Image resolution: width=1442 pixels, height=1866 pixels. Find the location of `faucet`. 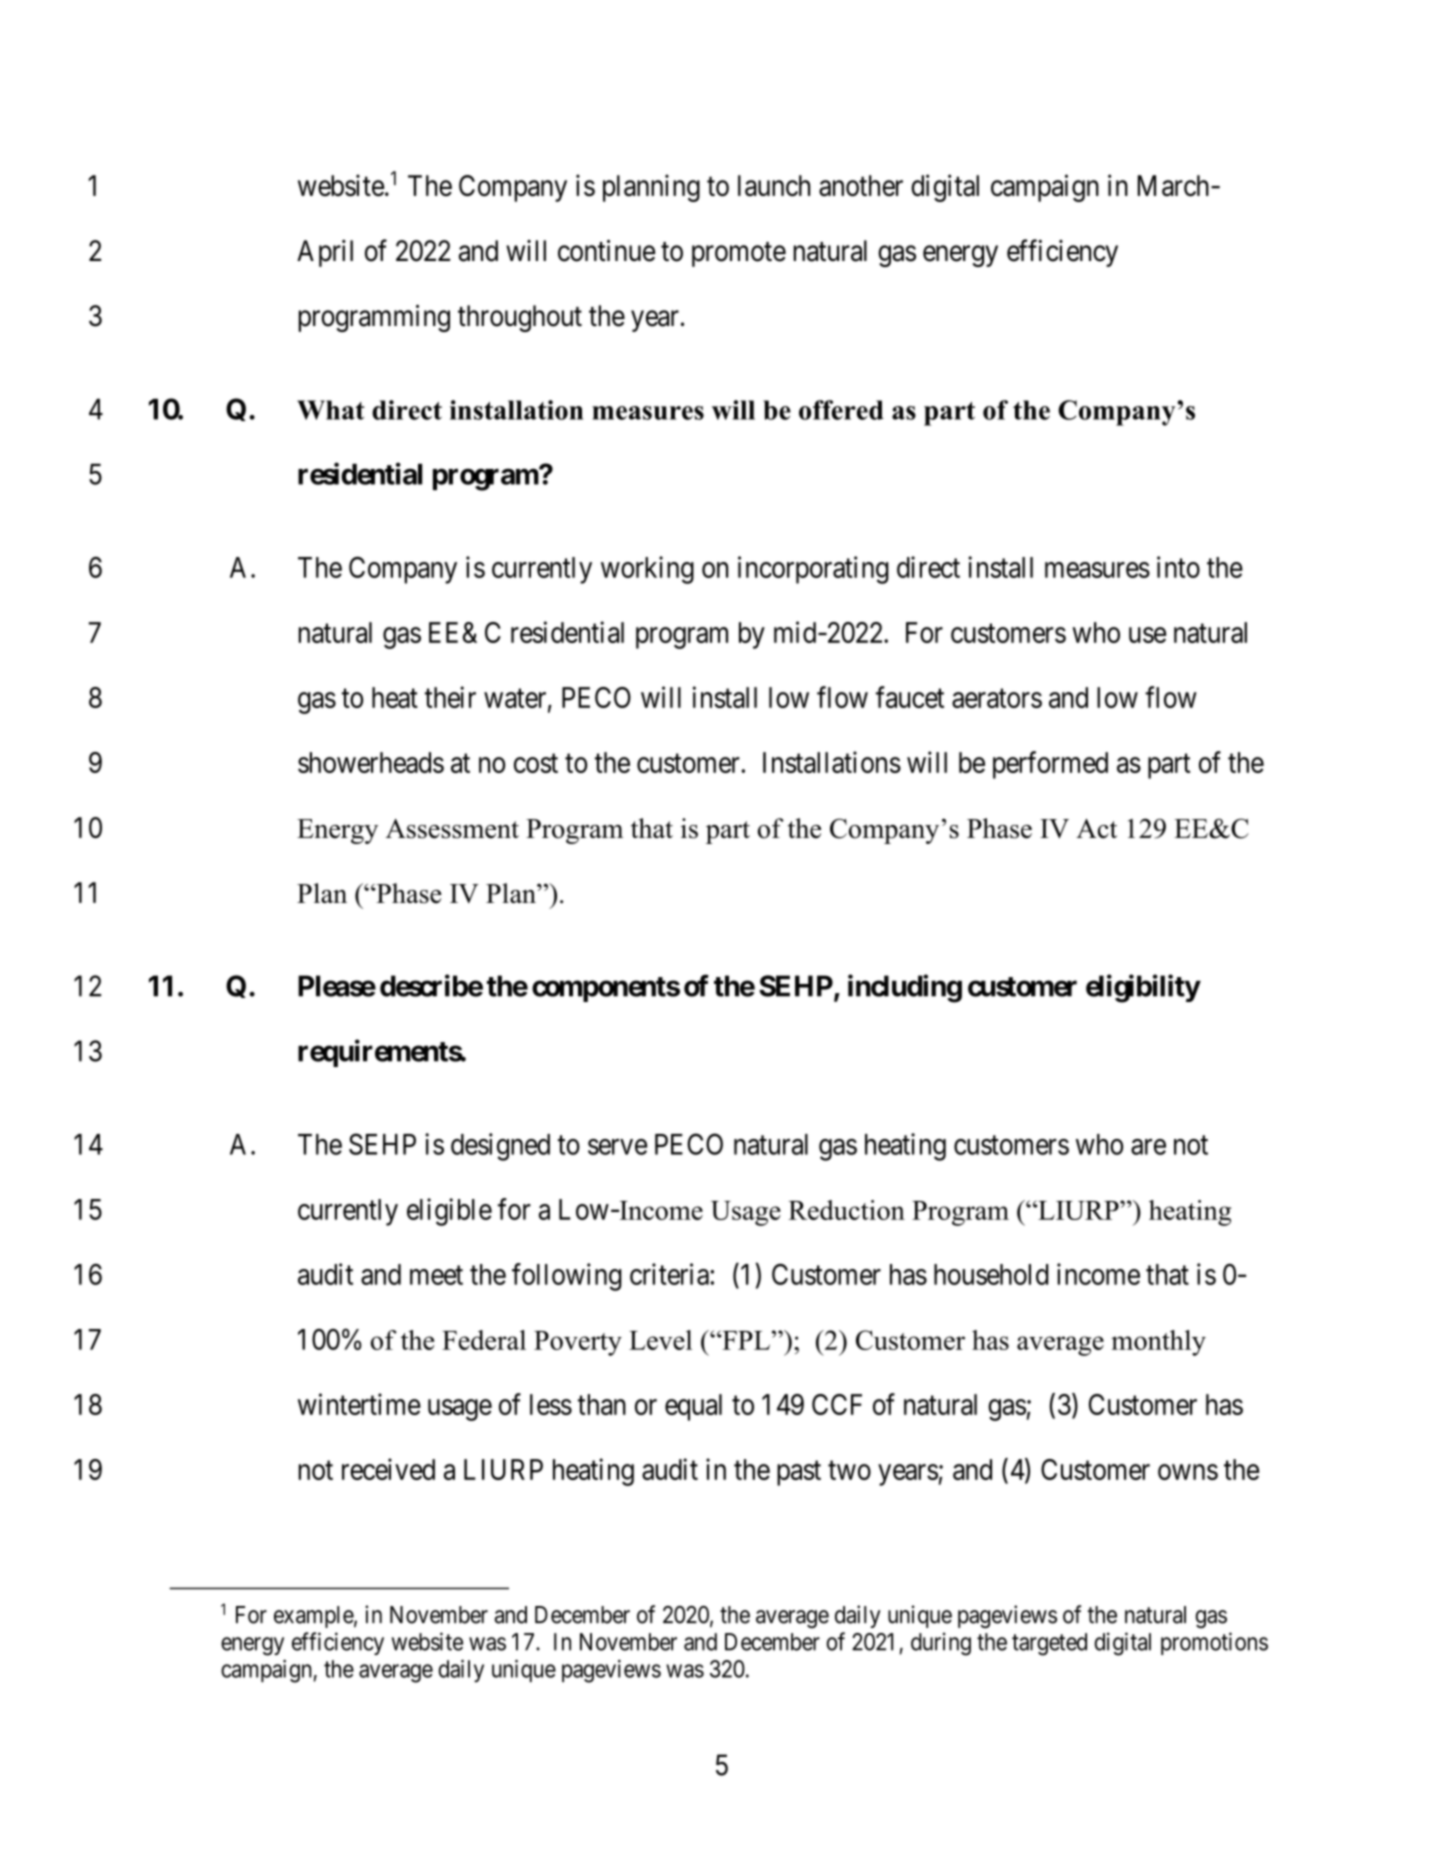

faucet is located at coordinates (910, 697).
